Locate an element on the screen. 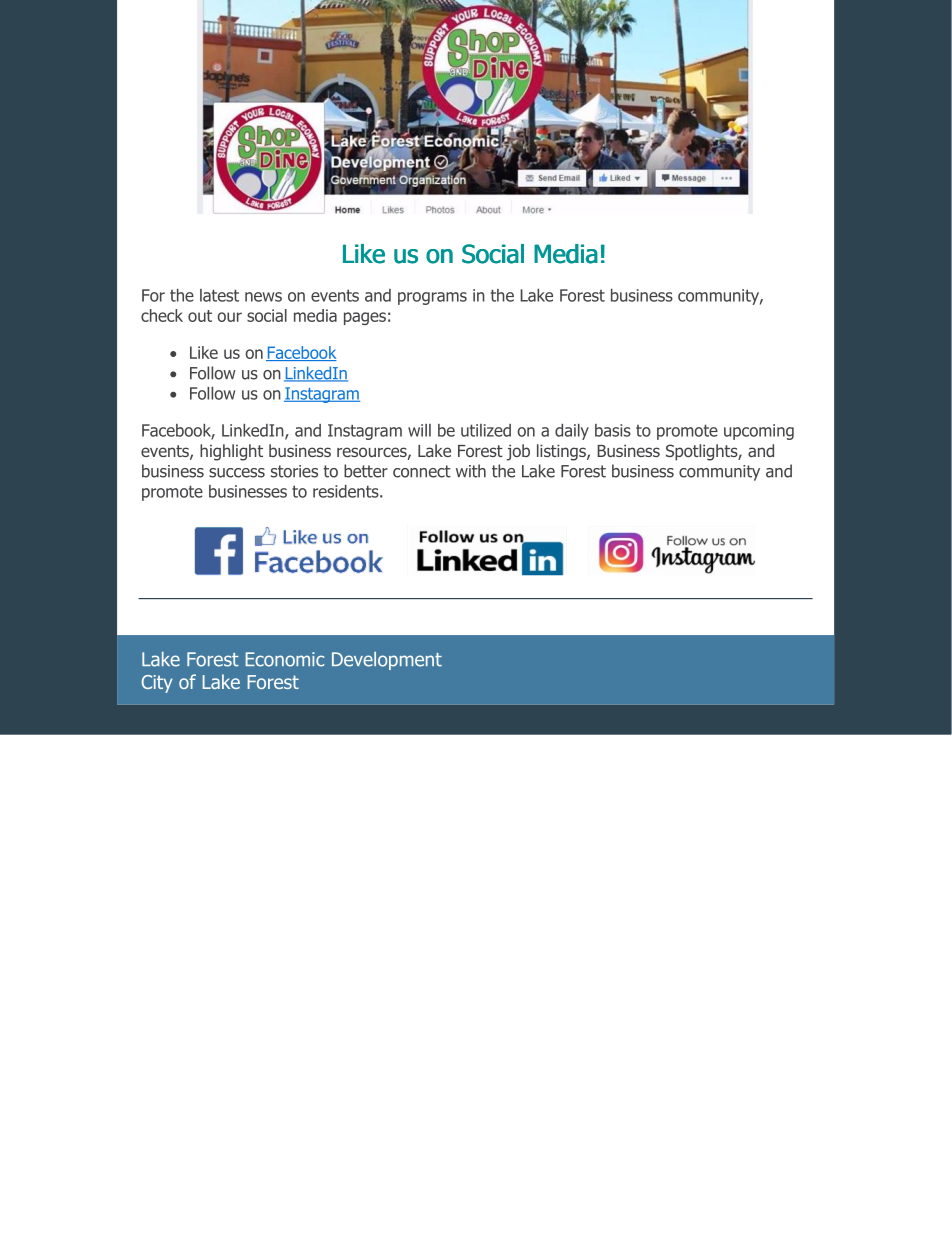 The image size is (952, 1233). Development is located at coordinates (387, 661).
